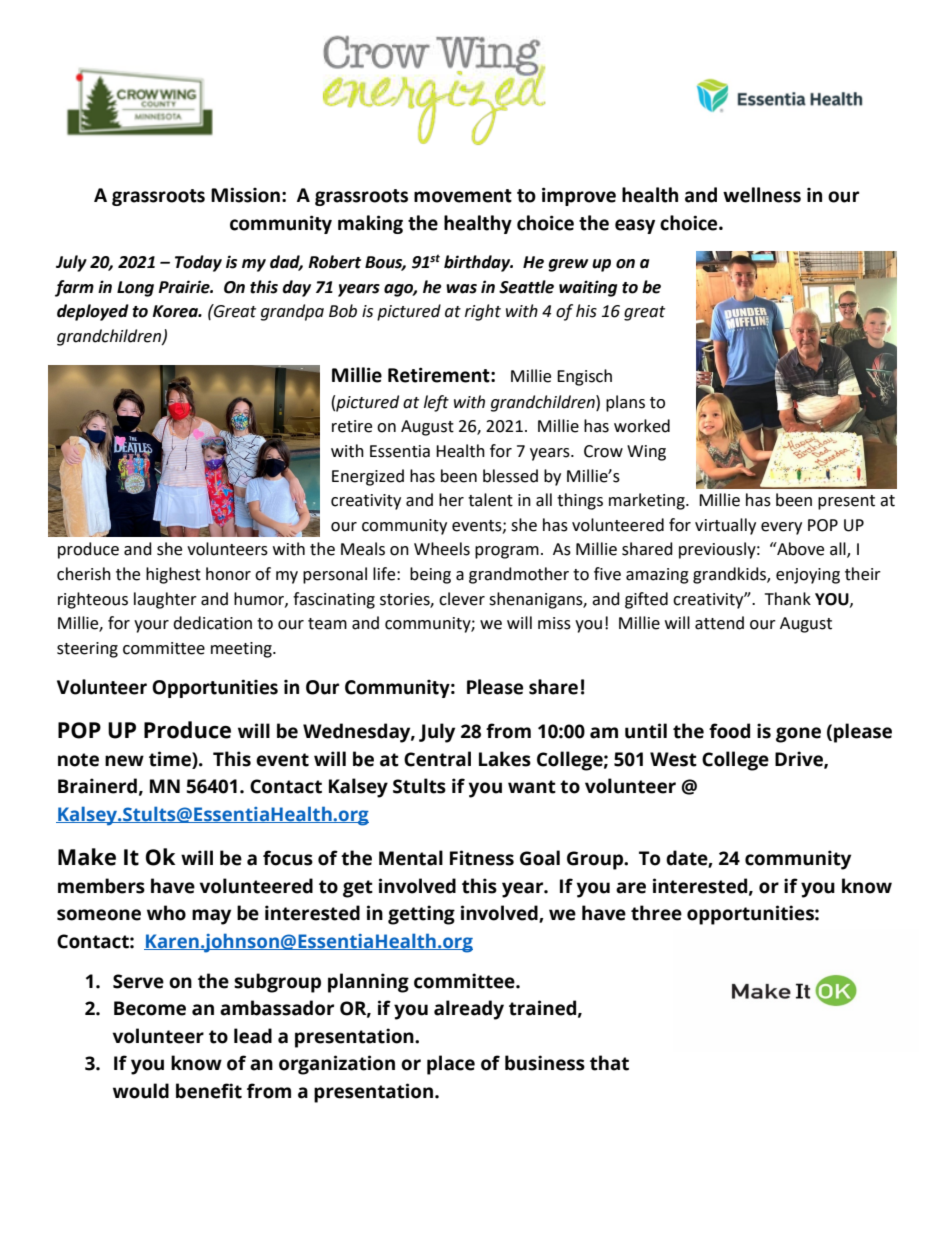 This document has height=1233, width=952. What do you see at coordinates (490, 500) in the document?
I see `talent` at bounding box center [490, 500].
